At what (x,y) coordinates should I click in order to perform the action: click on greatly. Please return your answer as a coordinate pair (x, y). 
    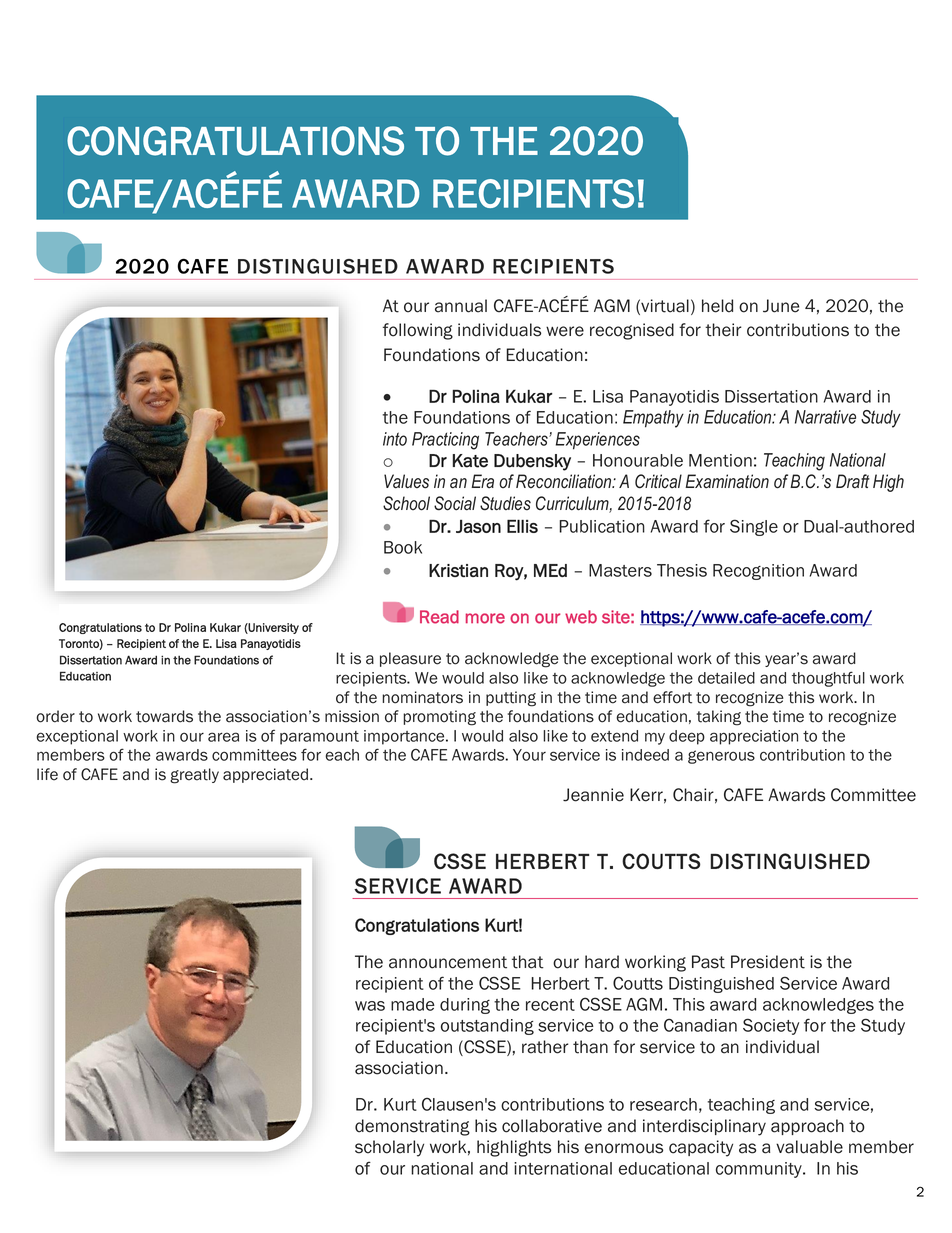
    Looking at the image, I should click on (194, 776).
